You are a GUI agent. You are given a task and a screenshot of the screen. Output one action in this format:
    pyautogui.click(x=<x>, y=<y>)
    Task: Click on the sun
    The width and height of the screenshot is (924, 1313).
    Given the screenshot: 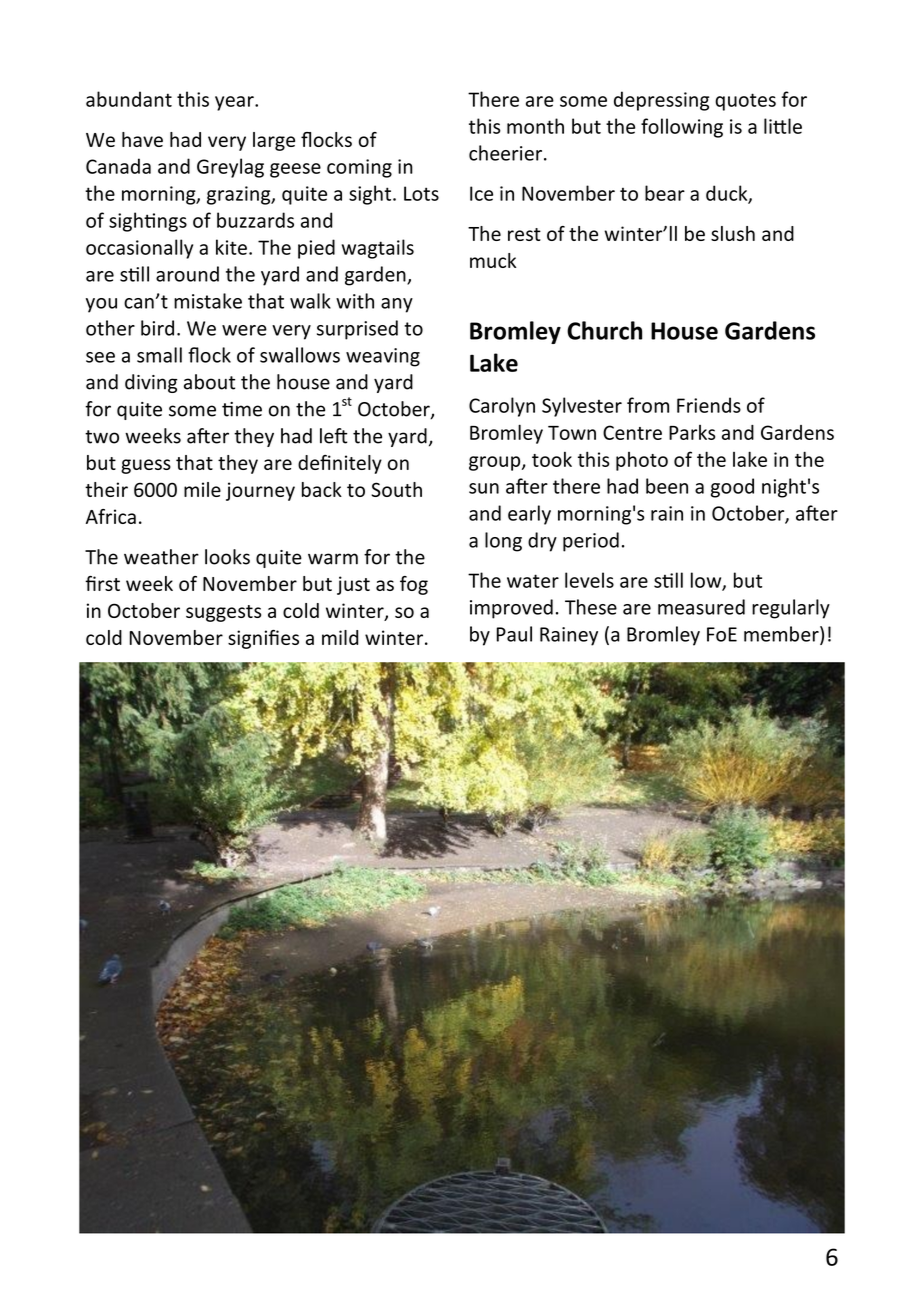 What is the action you would take?
    pyautogui.click(x=484, y=488)
